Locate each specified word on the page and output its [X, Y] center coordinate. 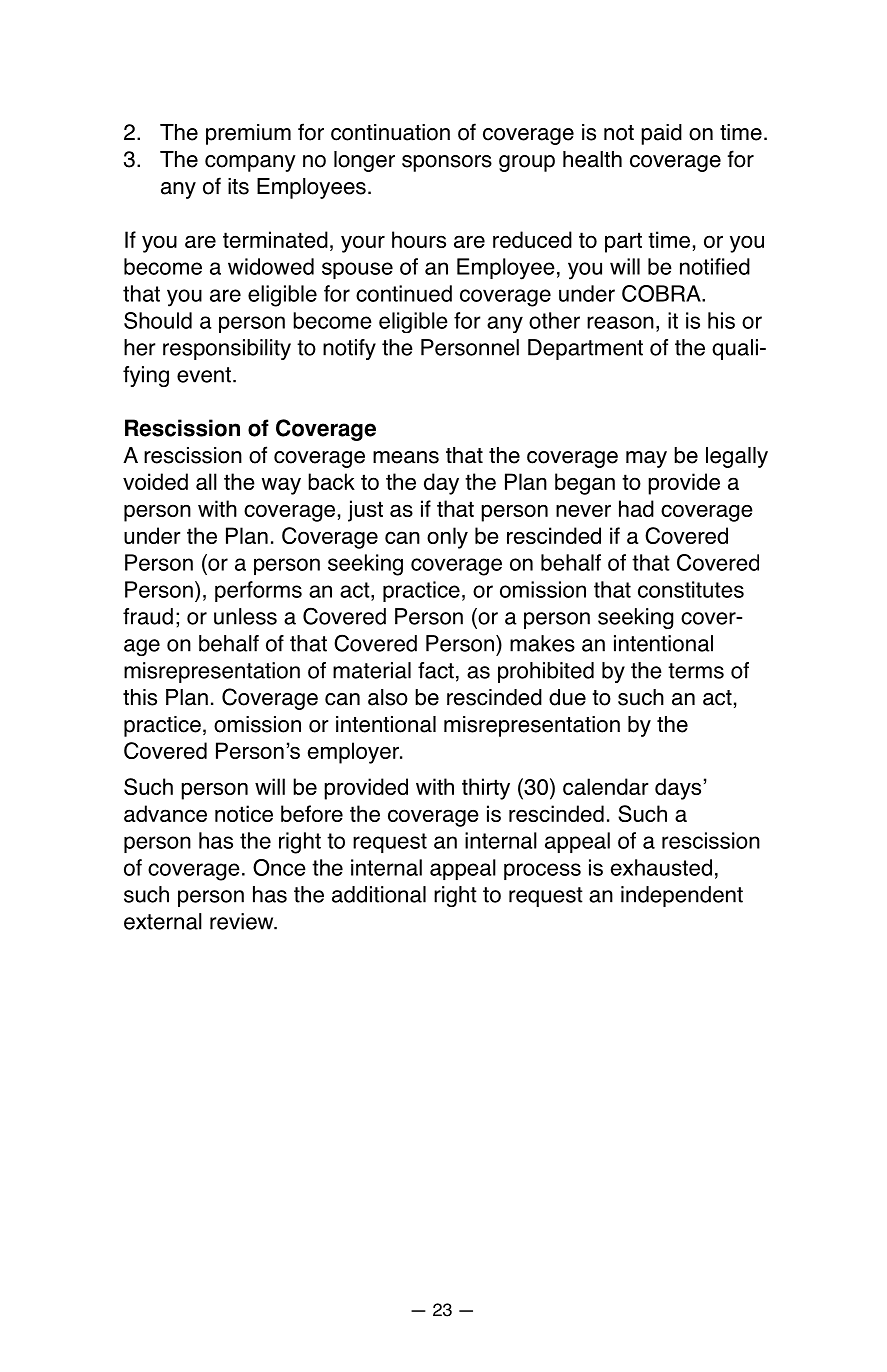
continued [404, 293]
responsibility [227, 349]
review [243, 921]
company [250, 163]
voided [155, 481]
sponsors [447, 163]
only [447, 538]
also [388, 697]
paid [661, 134]
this [140, 697]
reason [620, 322]
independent [682, 896]
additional [379, 894]
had [636, 508]
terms [696, 671]
